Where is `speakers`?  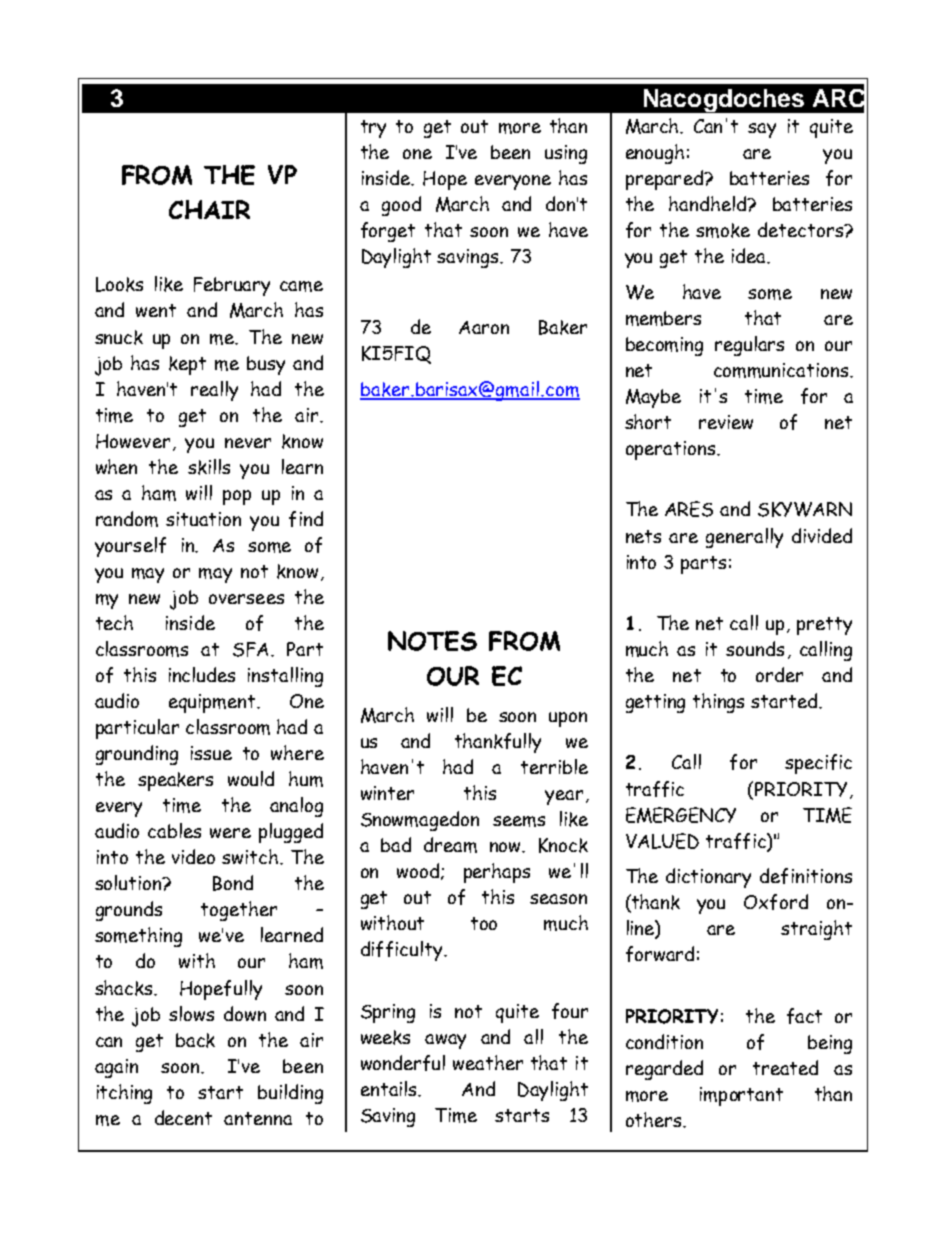 speakers is located at coordinates (175, 781).
